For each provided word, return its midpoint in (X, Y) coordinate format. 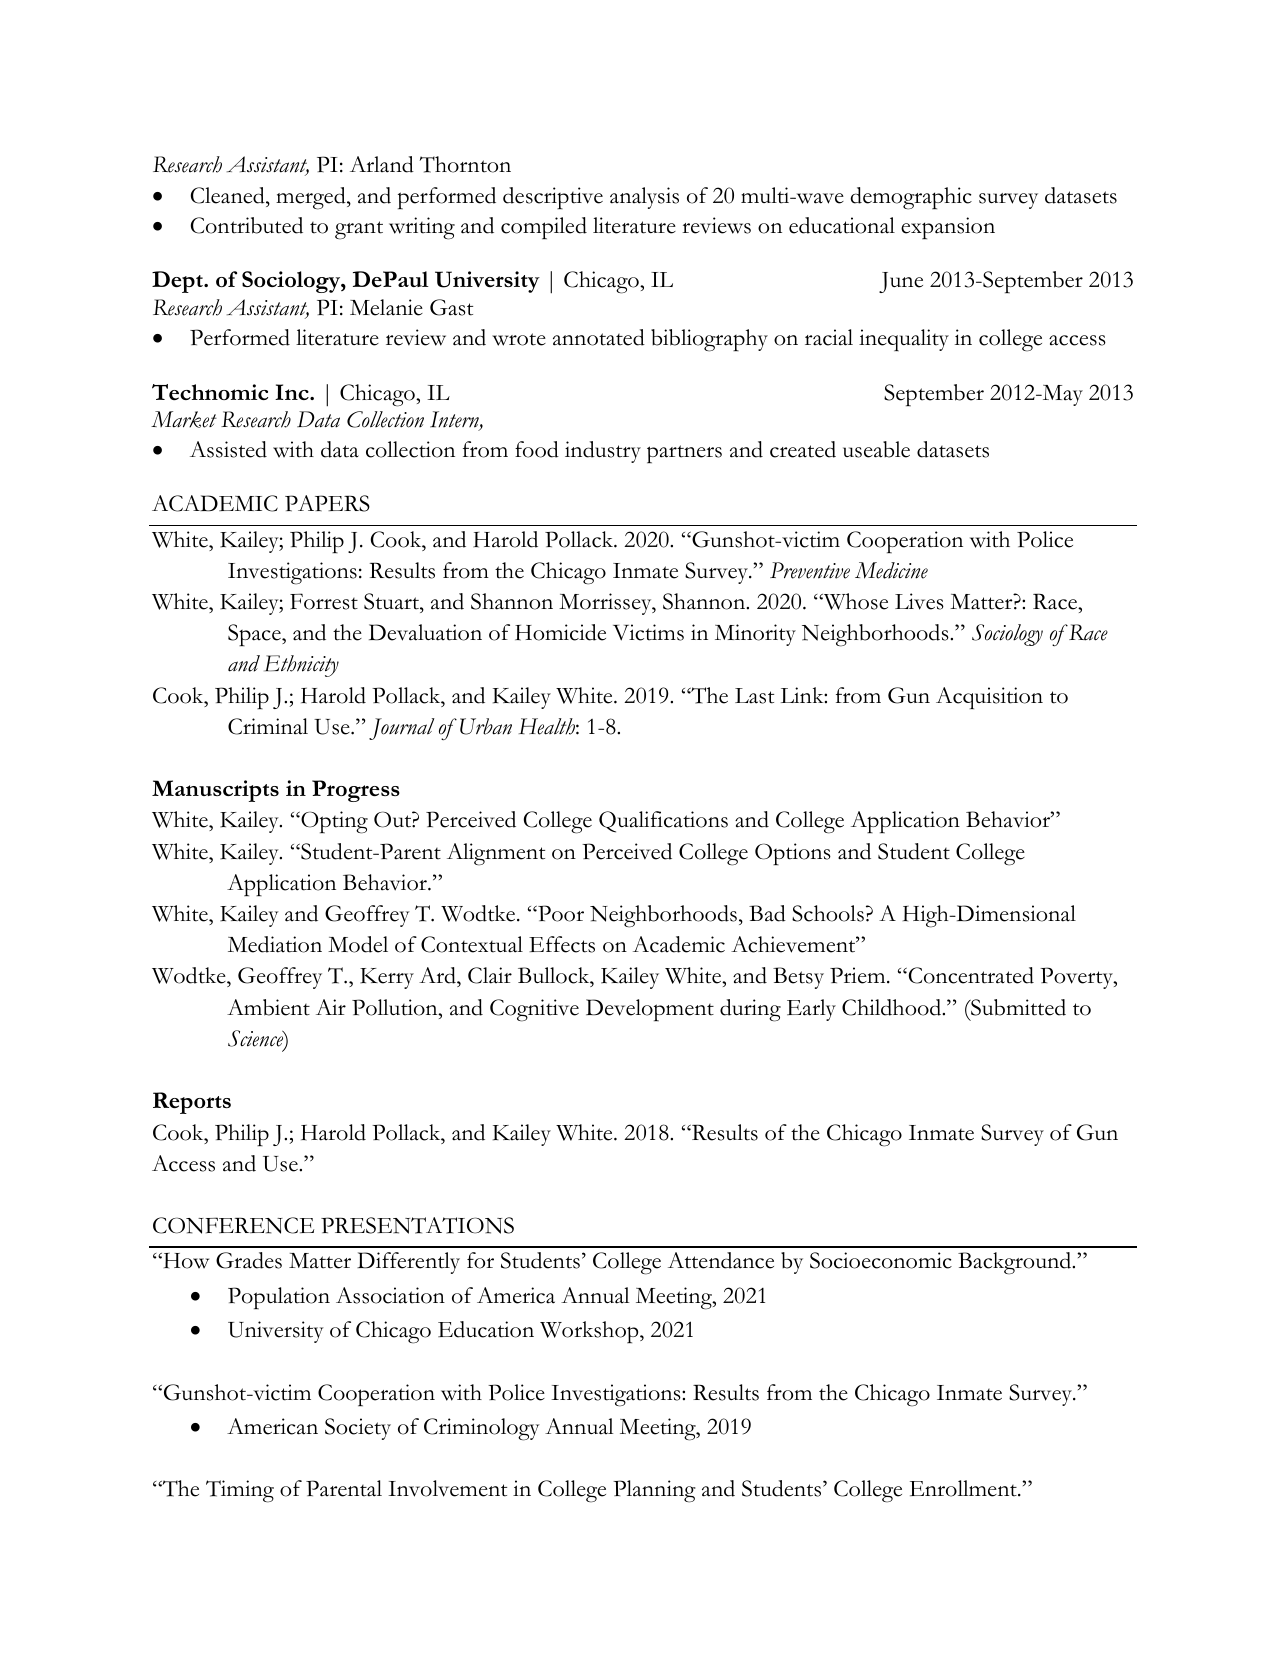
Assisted (228, 449)
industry (603, 452)
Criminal (268, 726)
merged (312, 198)
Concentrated (970, 975)
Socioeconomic (881, 1260)
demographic (911, 198)
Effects (562, 944)
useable (876, 449)
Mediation (275, 944)
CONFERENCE (233, 1225)
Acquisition (989, 698)
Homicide (560, 632)
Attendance (721, 1260)
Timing (240, 1491)
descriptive (553, 198)
